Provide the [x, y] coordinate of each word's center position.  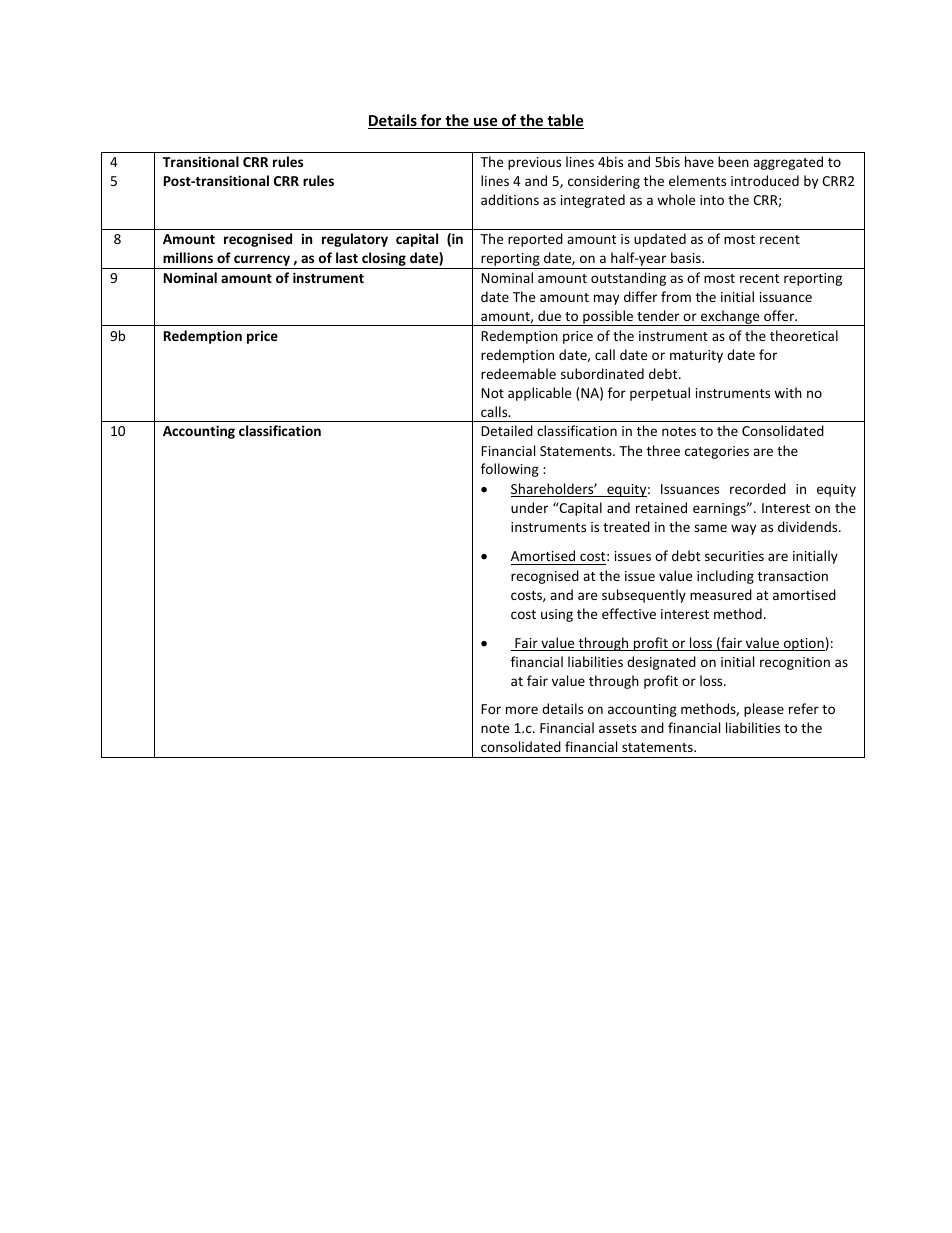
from [676, 296]
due [549, 315]
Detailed [507, 430]
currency [262, 262]
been [733, 161]
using [557, 615]
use [486, 123]
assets [618, 728]
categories [717, 452]
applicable [539, 394]
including [725, 577]
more [522, 710]
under [529, 507]
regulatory [355, 240]
